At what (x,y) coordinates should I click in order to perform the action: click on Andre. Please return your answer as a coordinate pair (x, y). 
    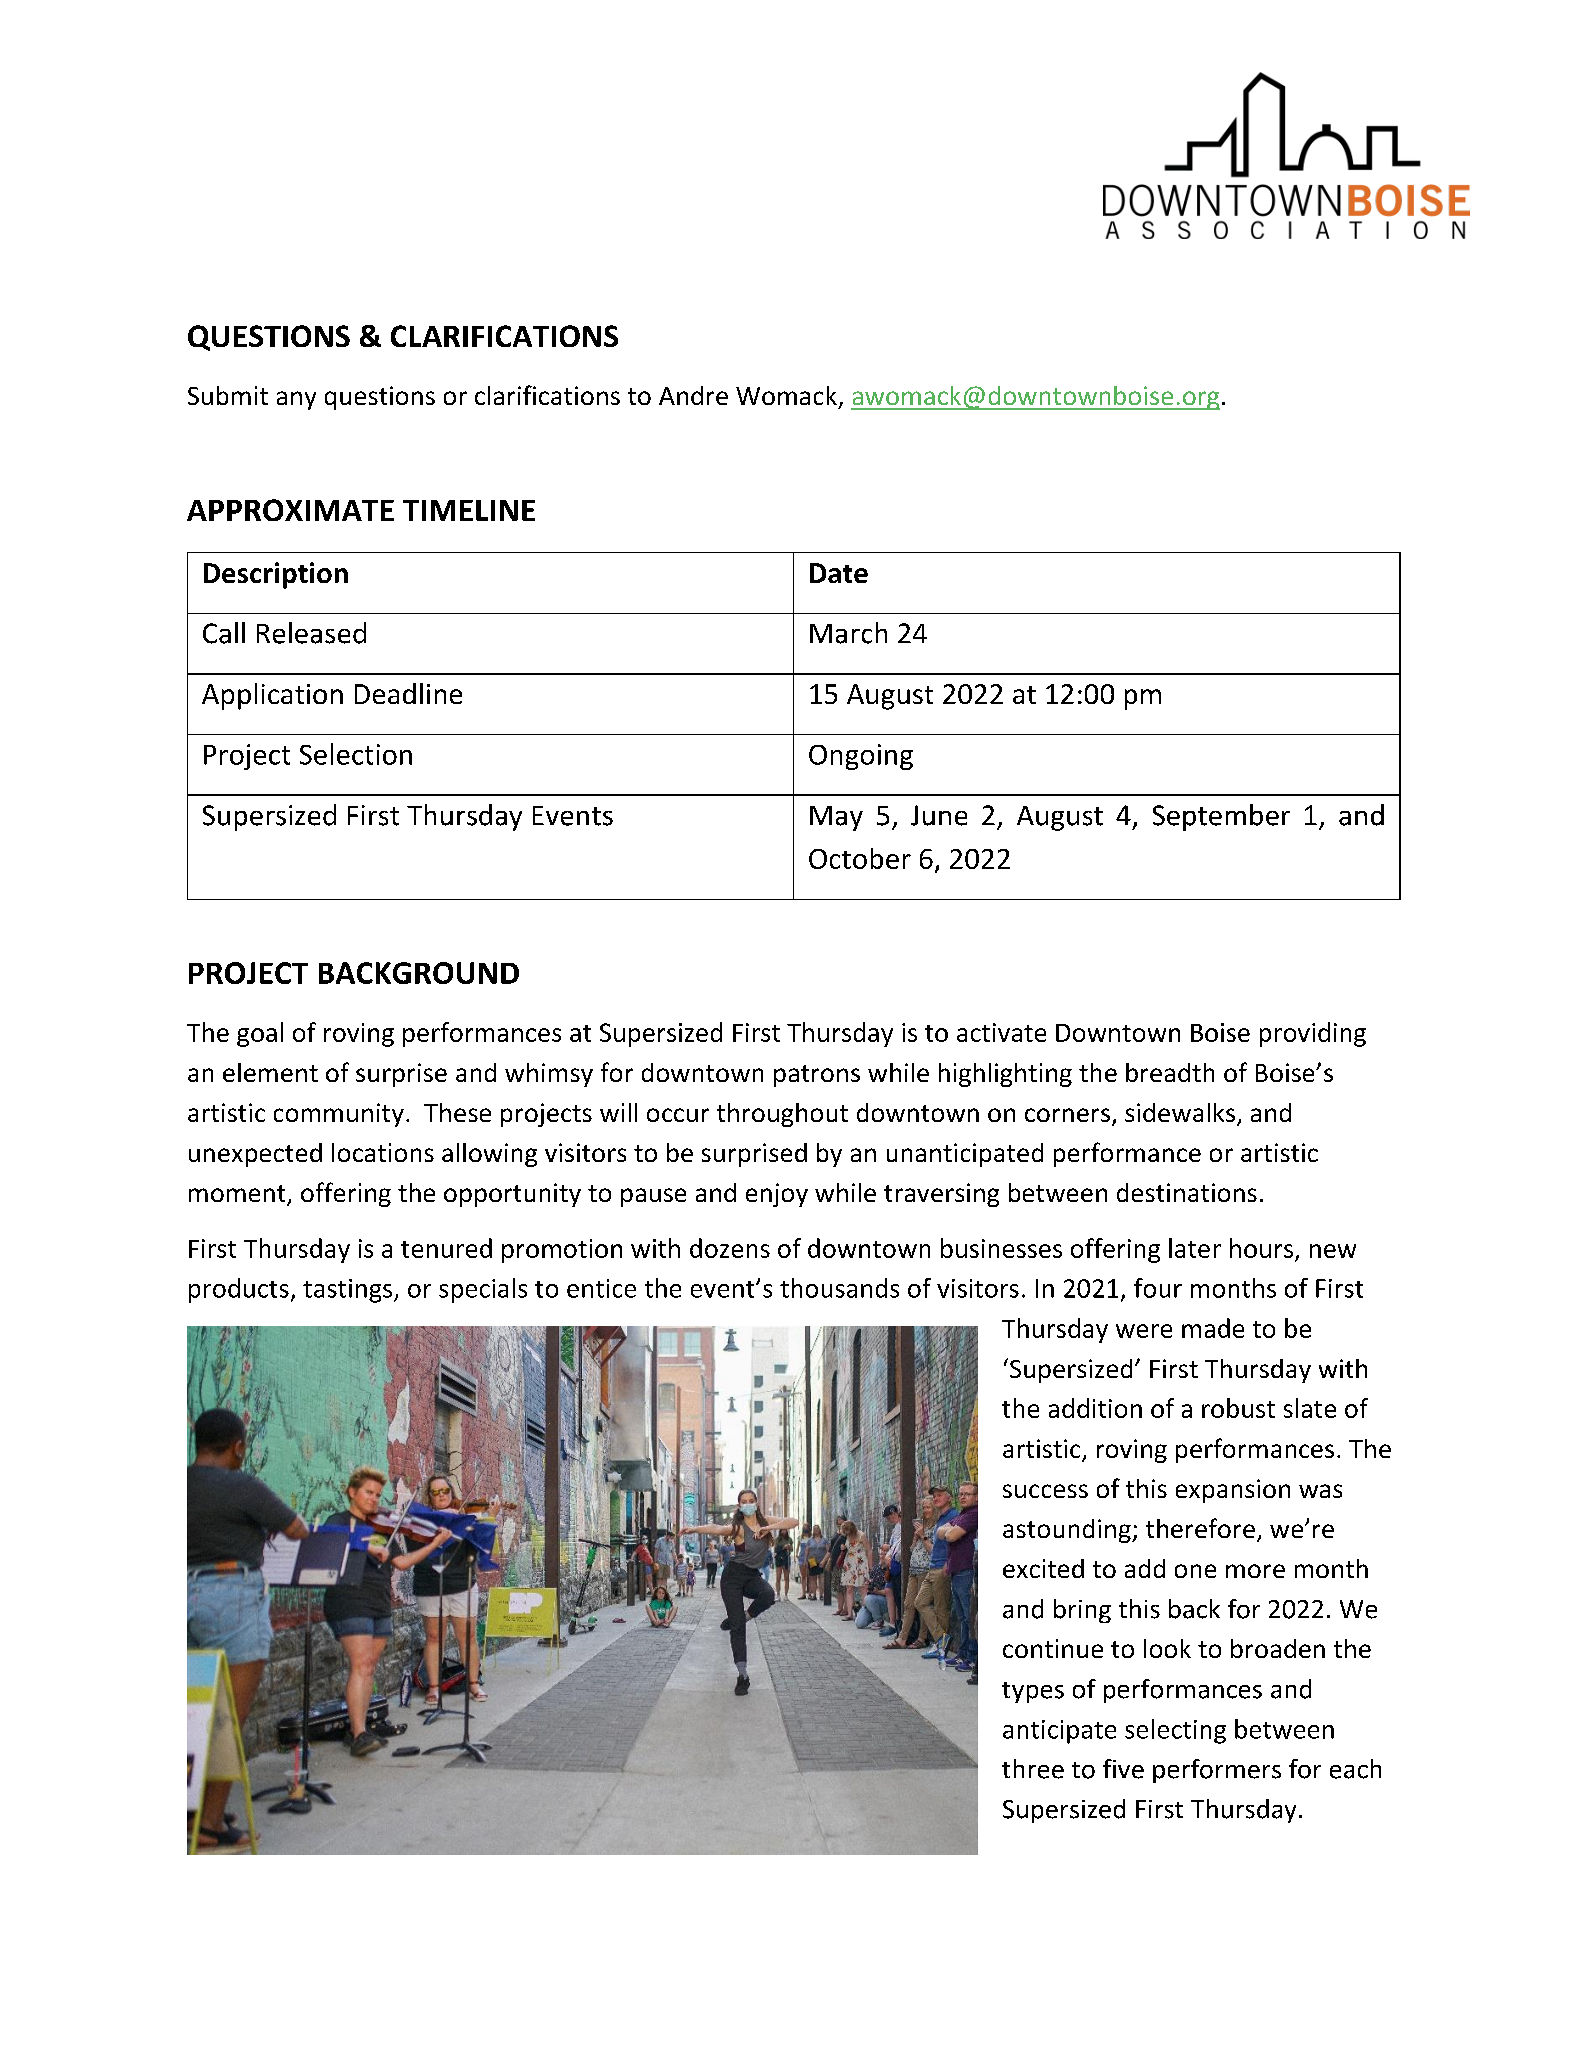
    Looking at the image, I should click on (693, 395).
